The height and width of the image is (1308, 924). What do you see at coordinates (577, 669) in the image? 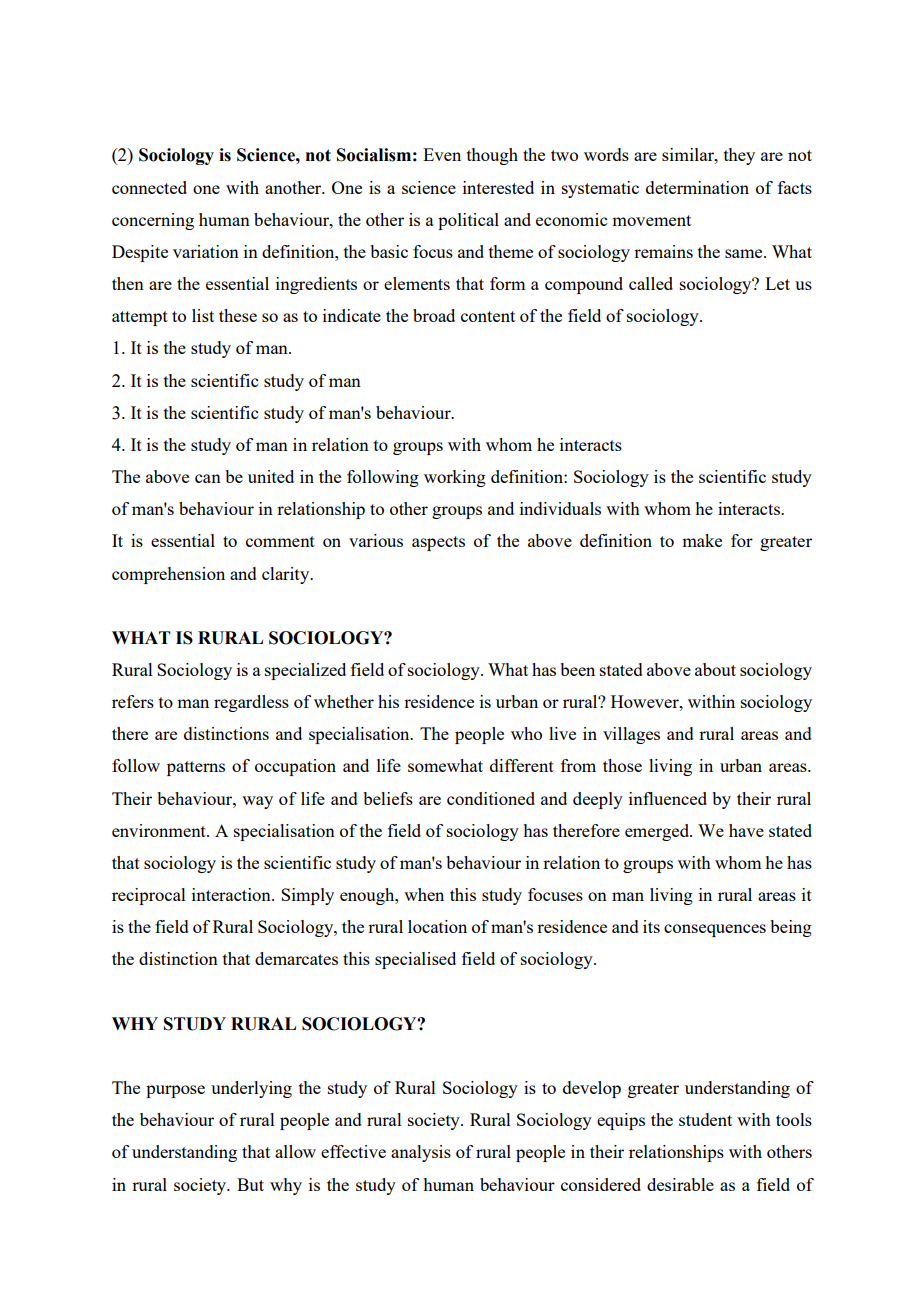
I see `been` at bounding box center [577, 669].
